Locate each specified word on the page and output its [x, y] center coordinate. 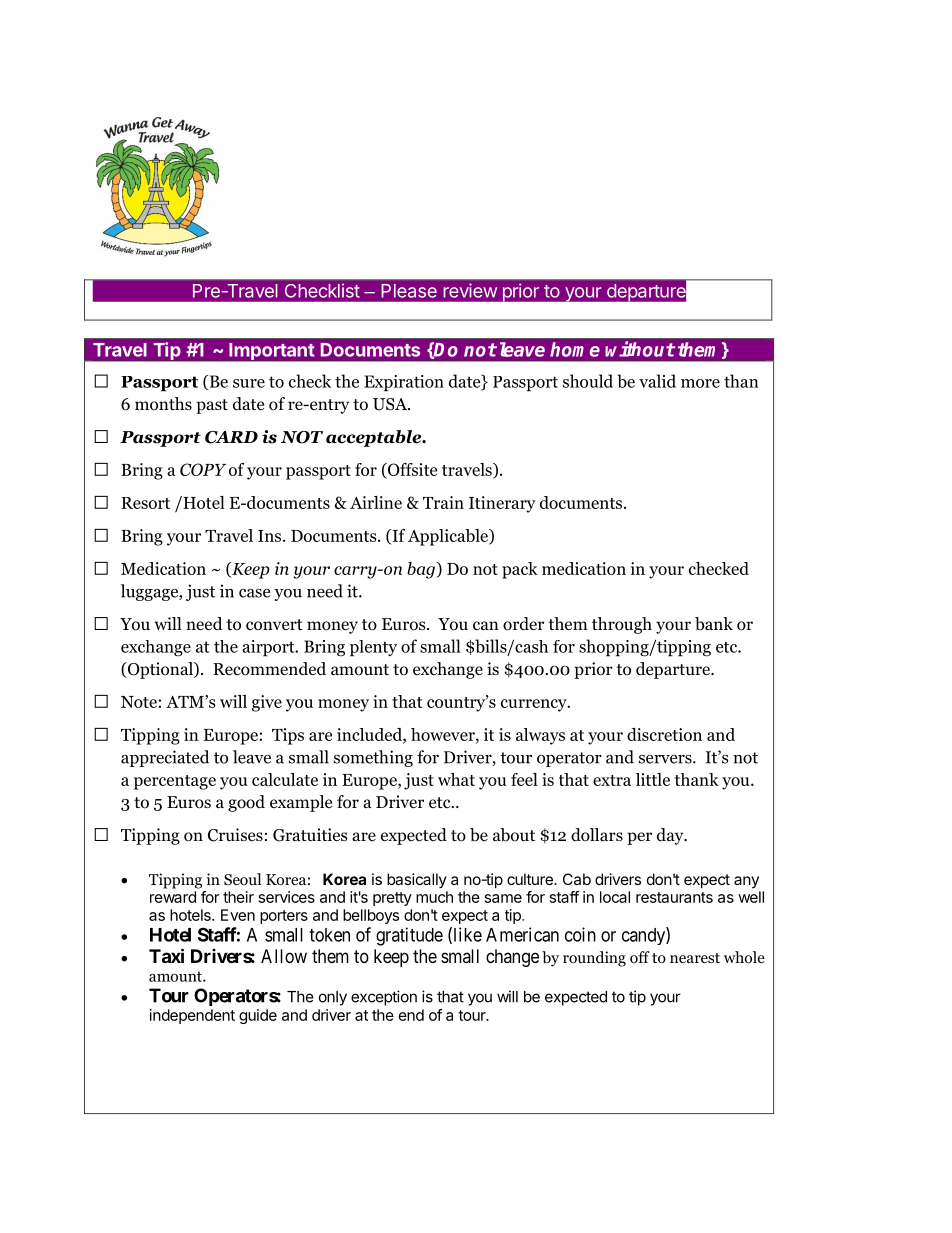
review [470, 290]
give [267, 703]
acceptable [375, 438]
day [671, 836]
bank [714, 624]
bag [422, 570]
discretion [664, 734]
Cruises [235, 835]
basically [417, 880]
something [373, 758]
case [254, 593]
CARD [231, 437]
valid [657, 381]
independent [192, 1016]
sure [249, 383]
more [700, 383]
